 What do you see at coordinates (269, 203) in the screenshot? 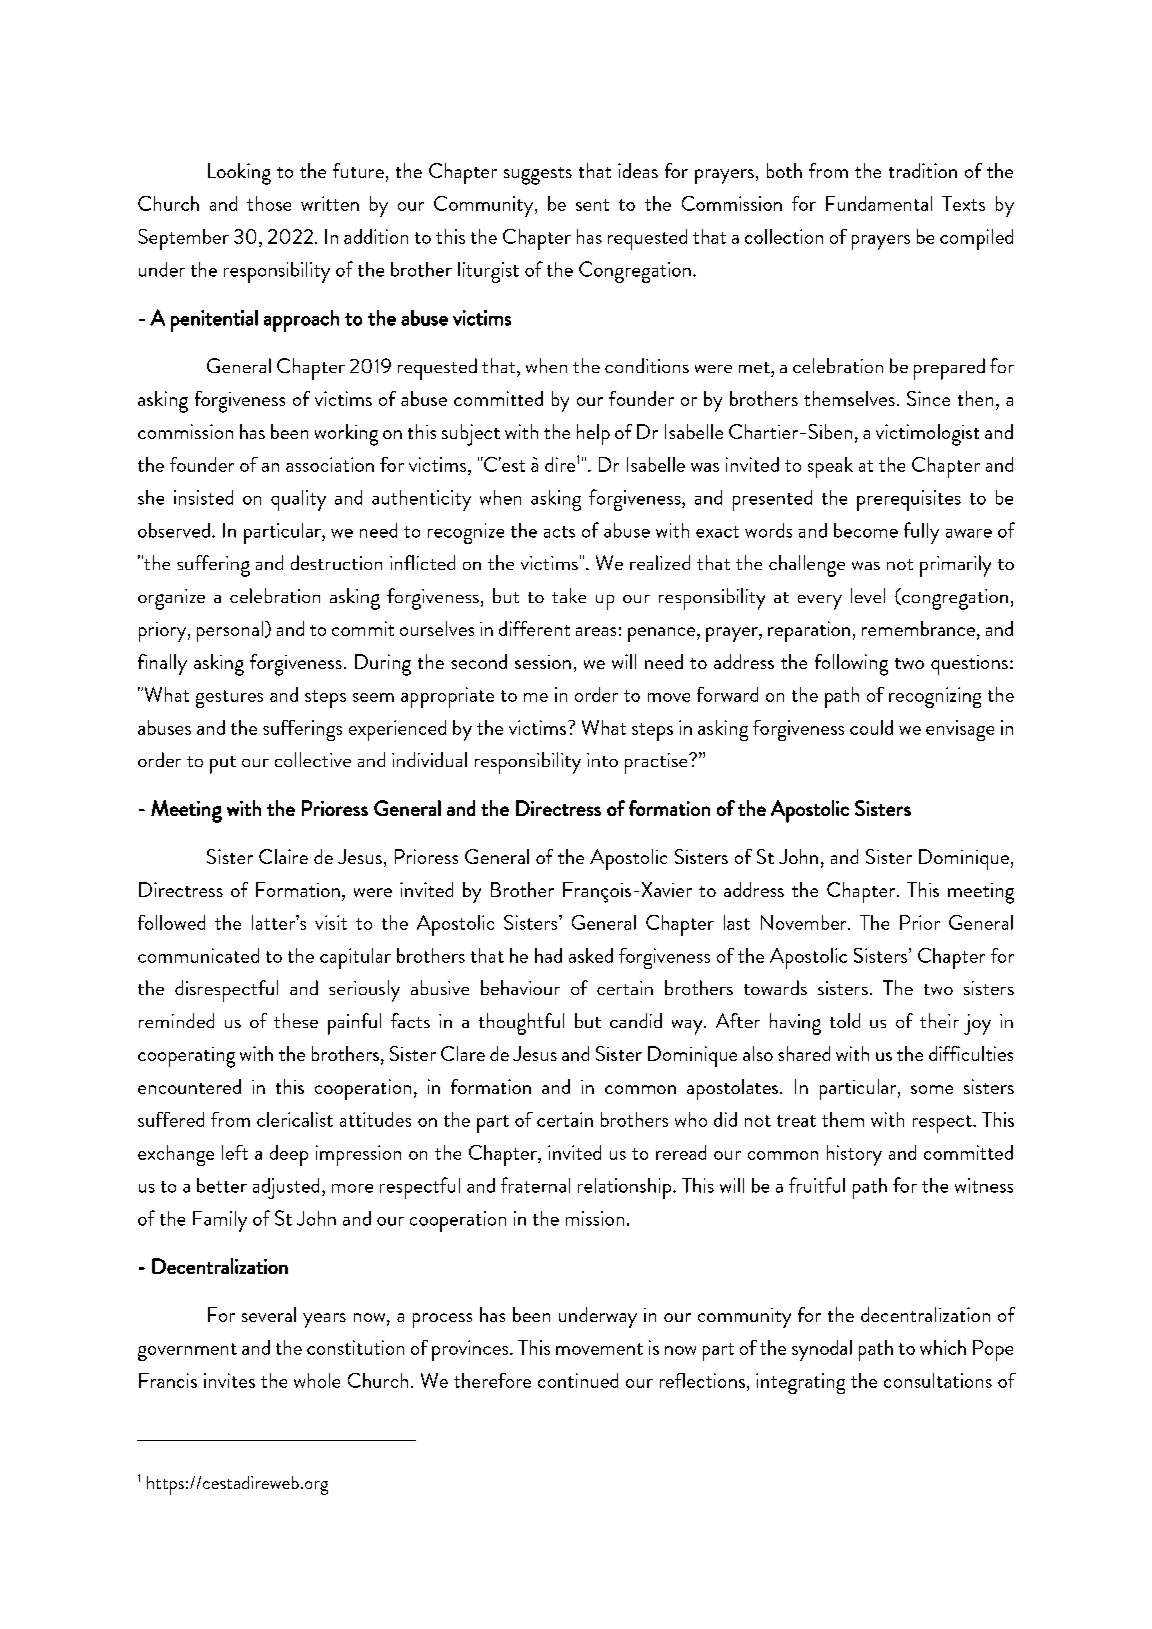
I see `those` at bounding box center [269, 203].
